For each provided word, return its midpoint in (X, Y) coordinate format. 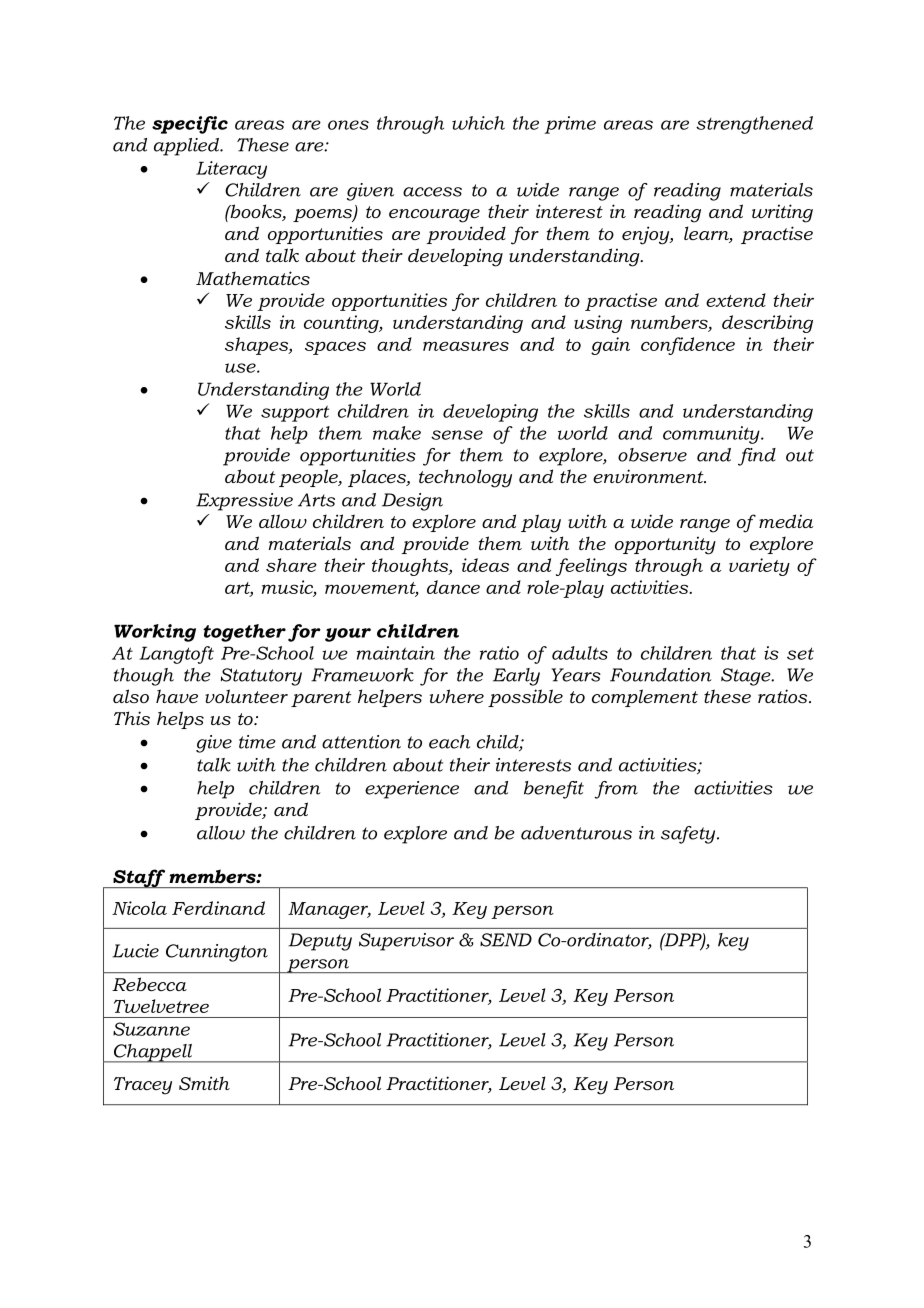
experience (412, 790)
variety (759, 567)
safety (689, 835)
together (244, 633)
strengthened (754, 125)
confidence (688, 346)
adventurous (576, 833)
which (478, 123)
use (241, 368)
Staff (139, 878)
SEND (506, 940)
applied (188, 147)
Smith (204, 1083)
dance (453, 587)
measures (466, 346)
